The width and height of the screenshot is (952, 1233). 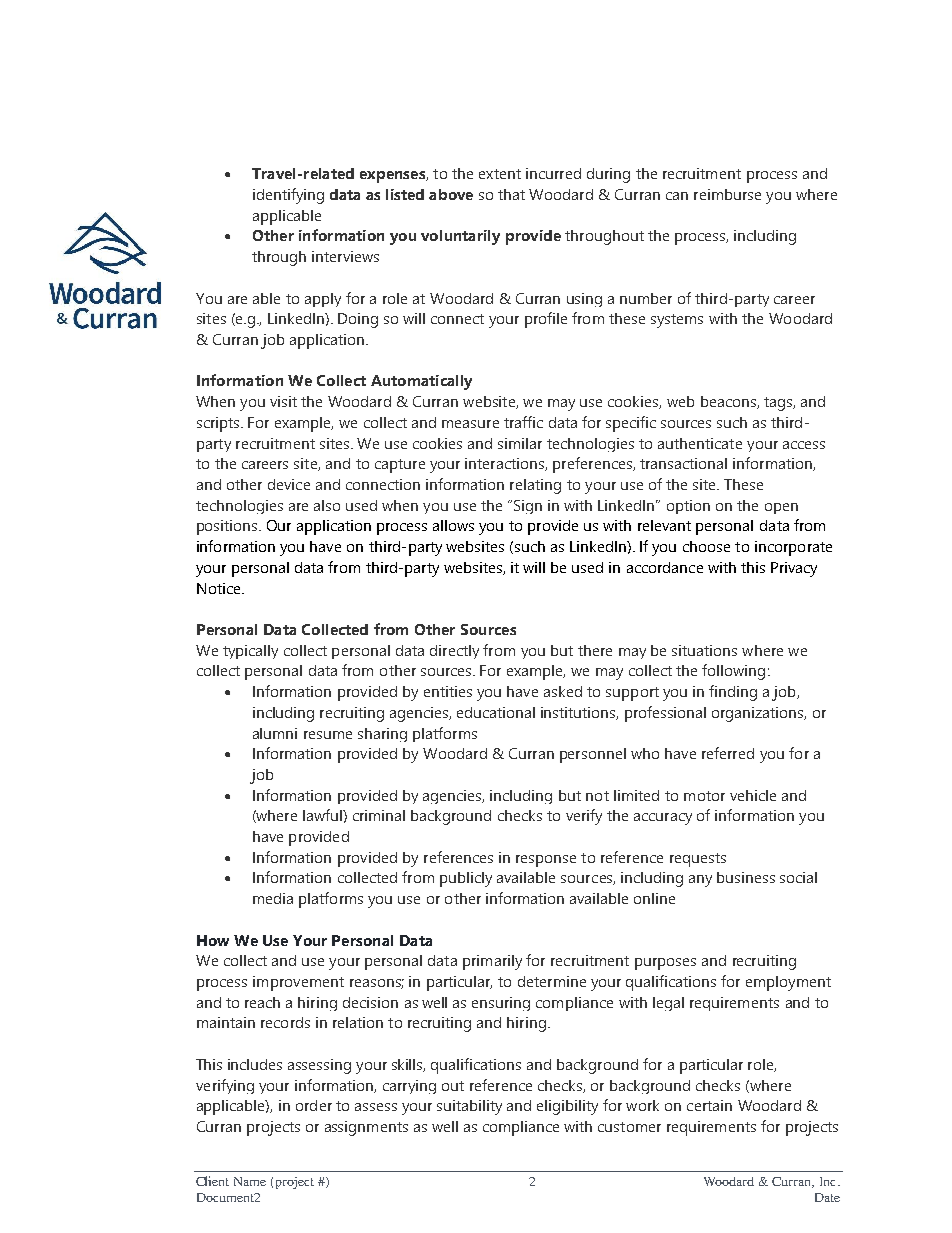 I want to click on educational, so click(x=496, y=712).
